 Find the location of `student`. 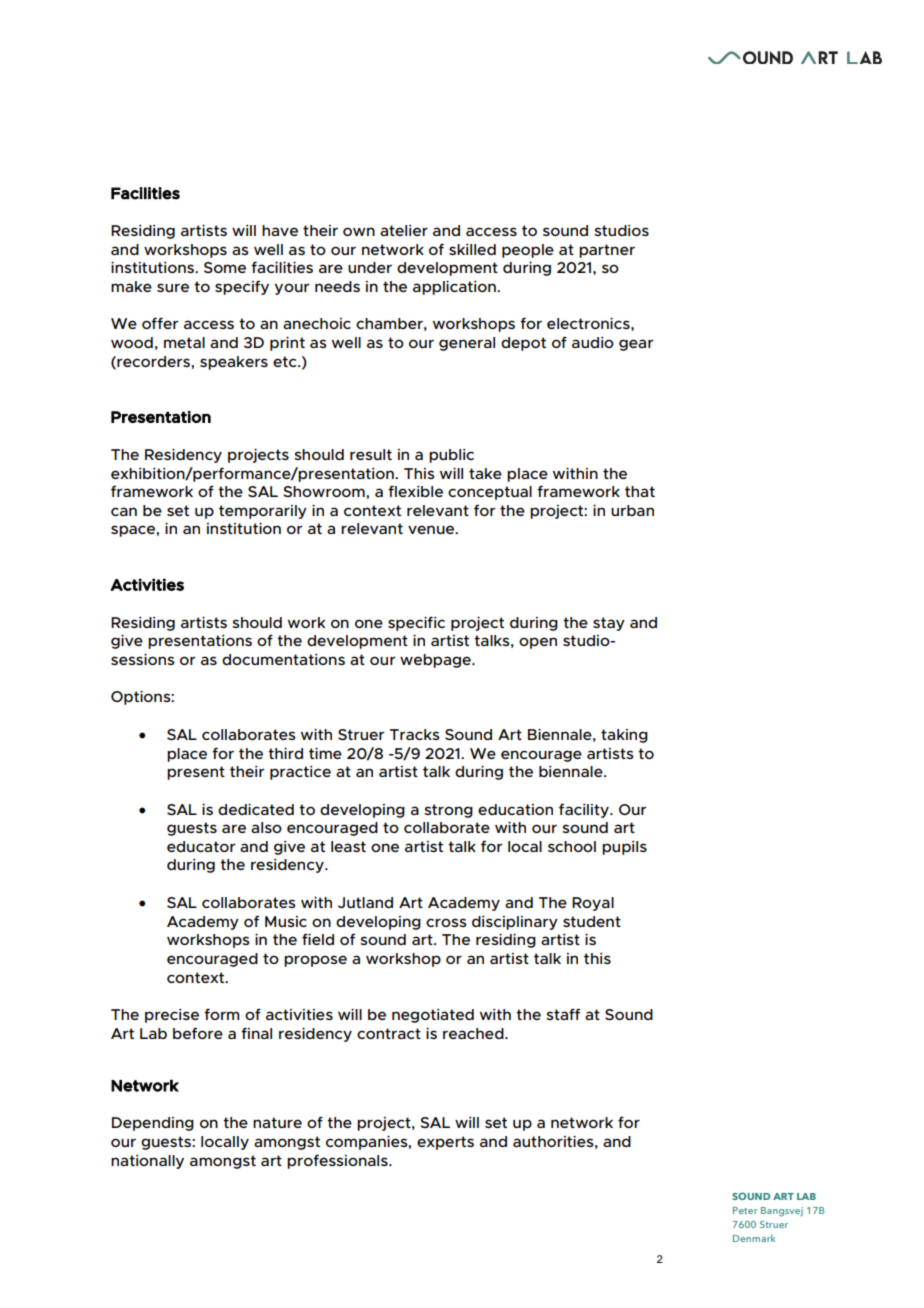

student is located at coordinates (592, 921).
